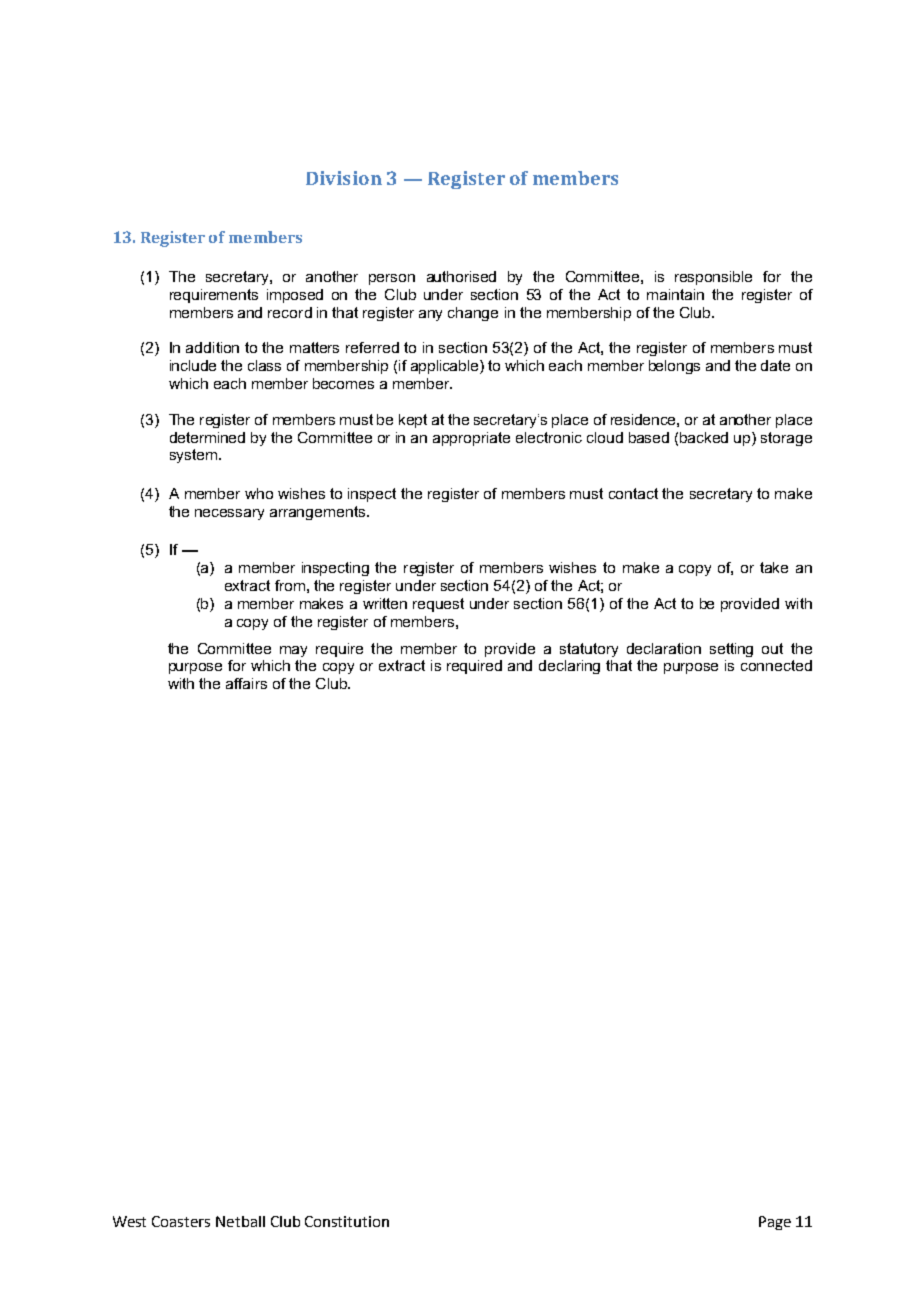  Describe the element at coordinates (775, 1223) in the image. I see `Page` at that location.
